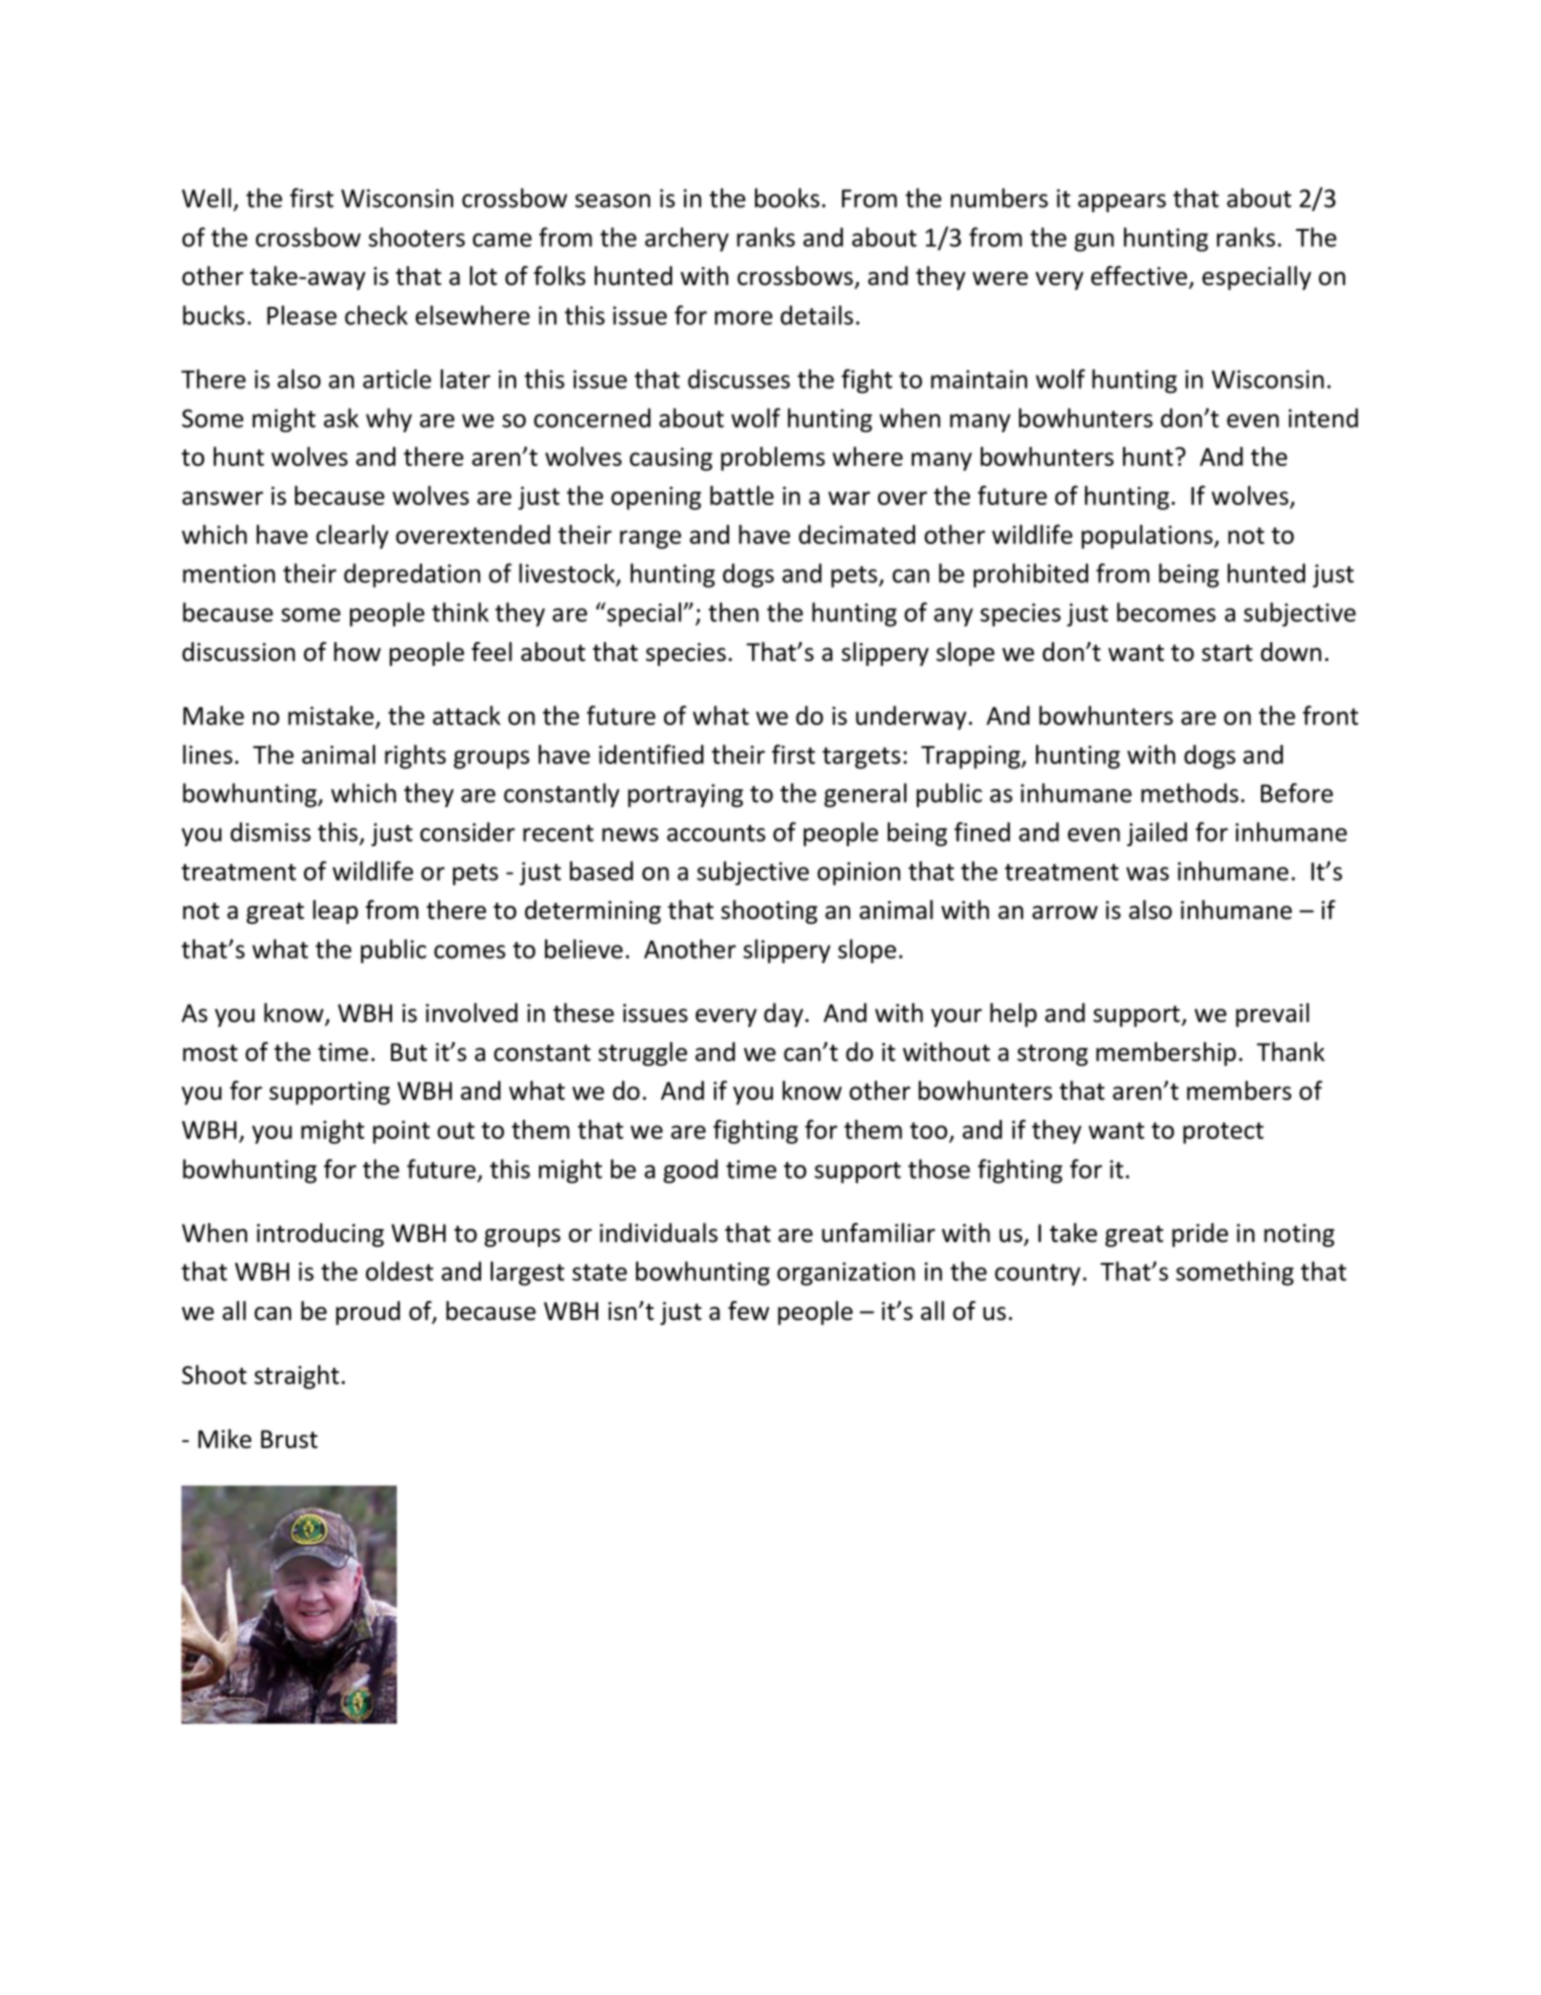 The height and width of the screenshot is (1995, 1541). I want to click on But, so click(409, 1052).
